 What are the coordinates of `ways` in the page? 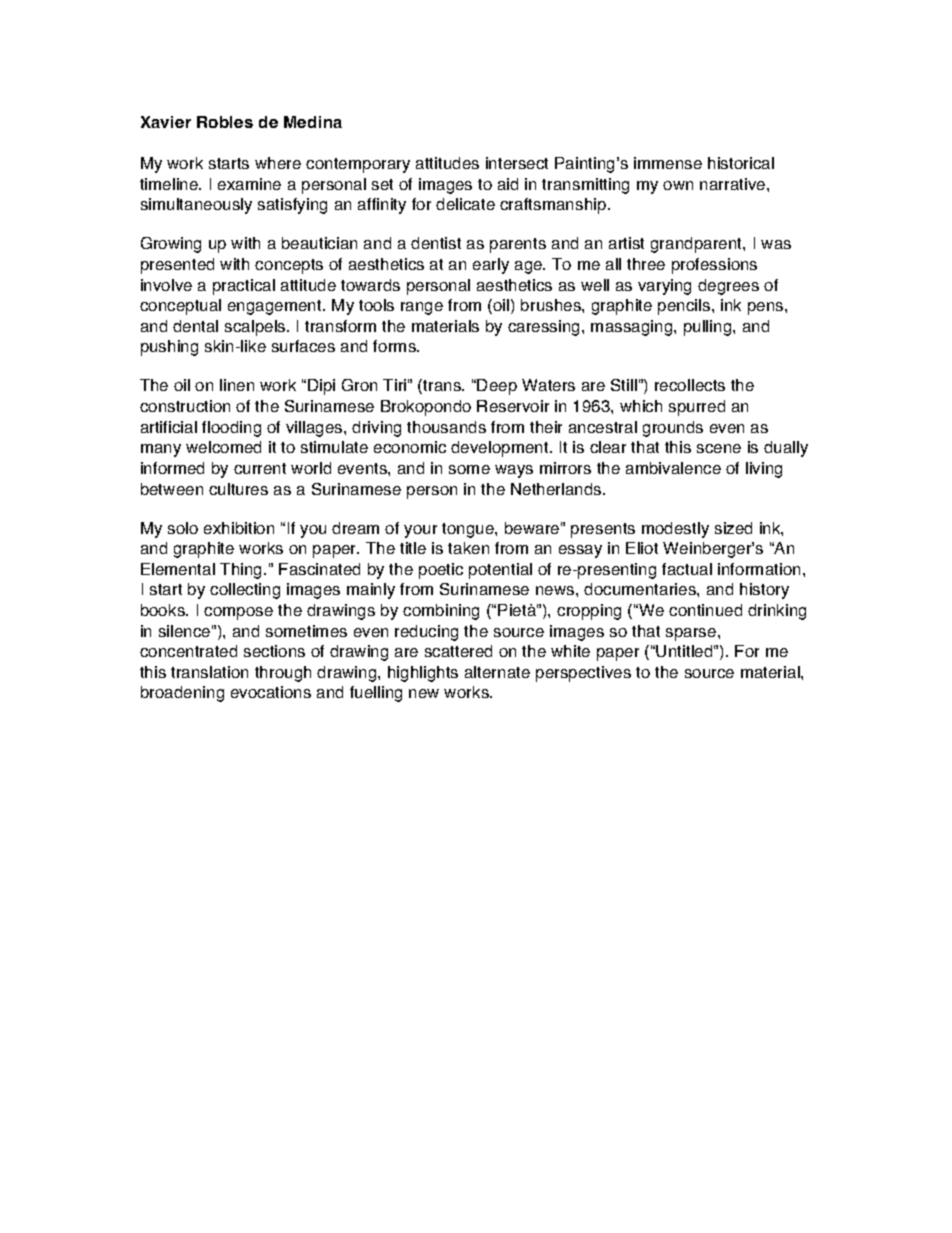 It's located at (514, 471).
